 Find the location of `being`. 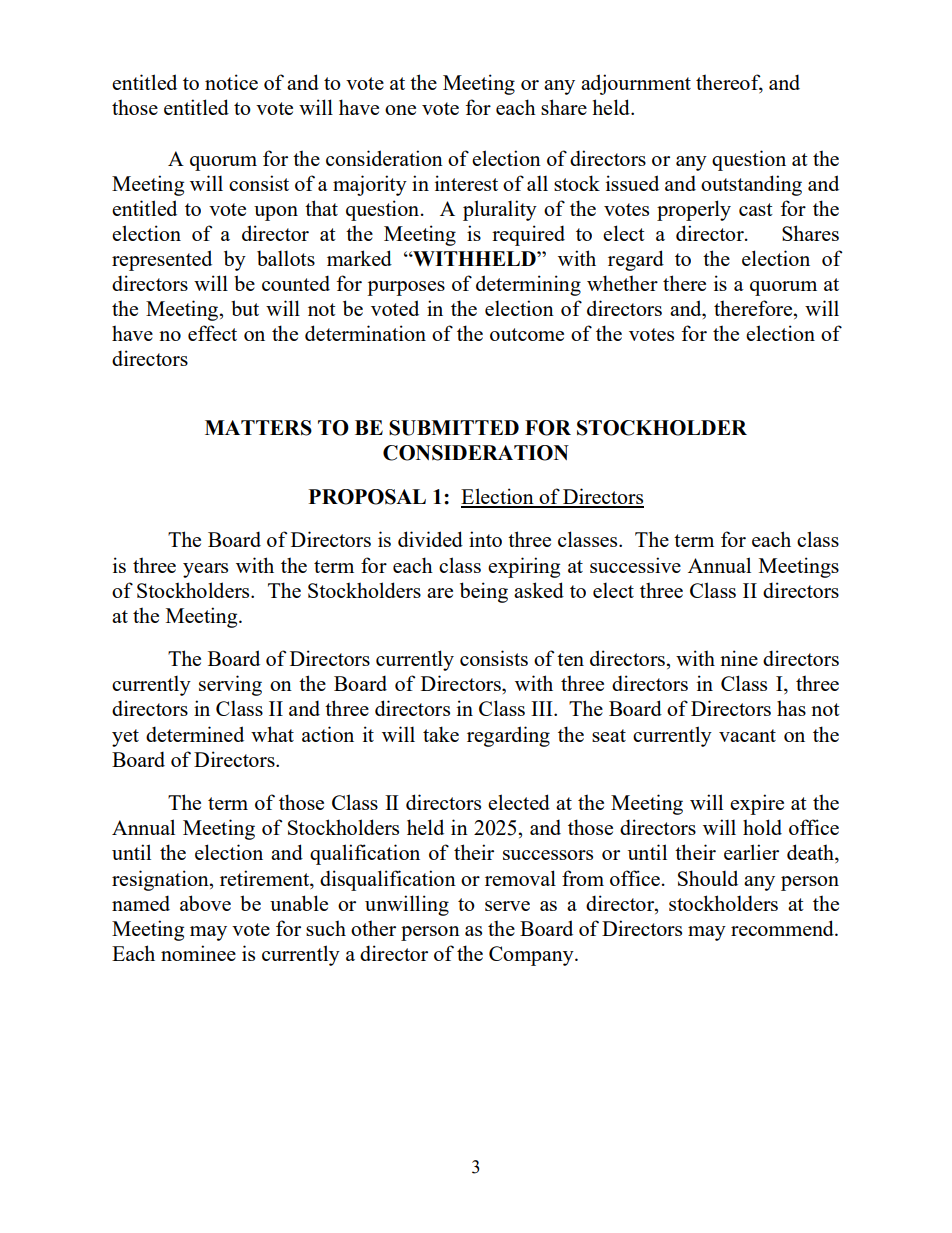

being is located at coordinates (484, 592).
